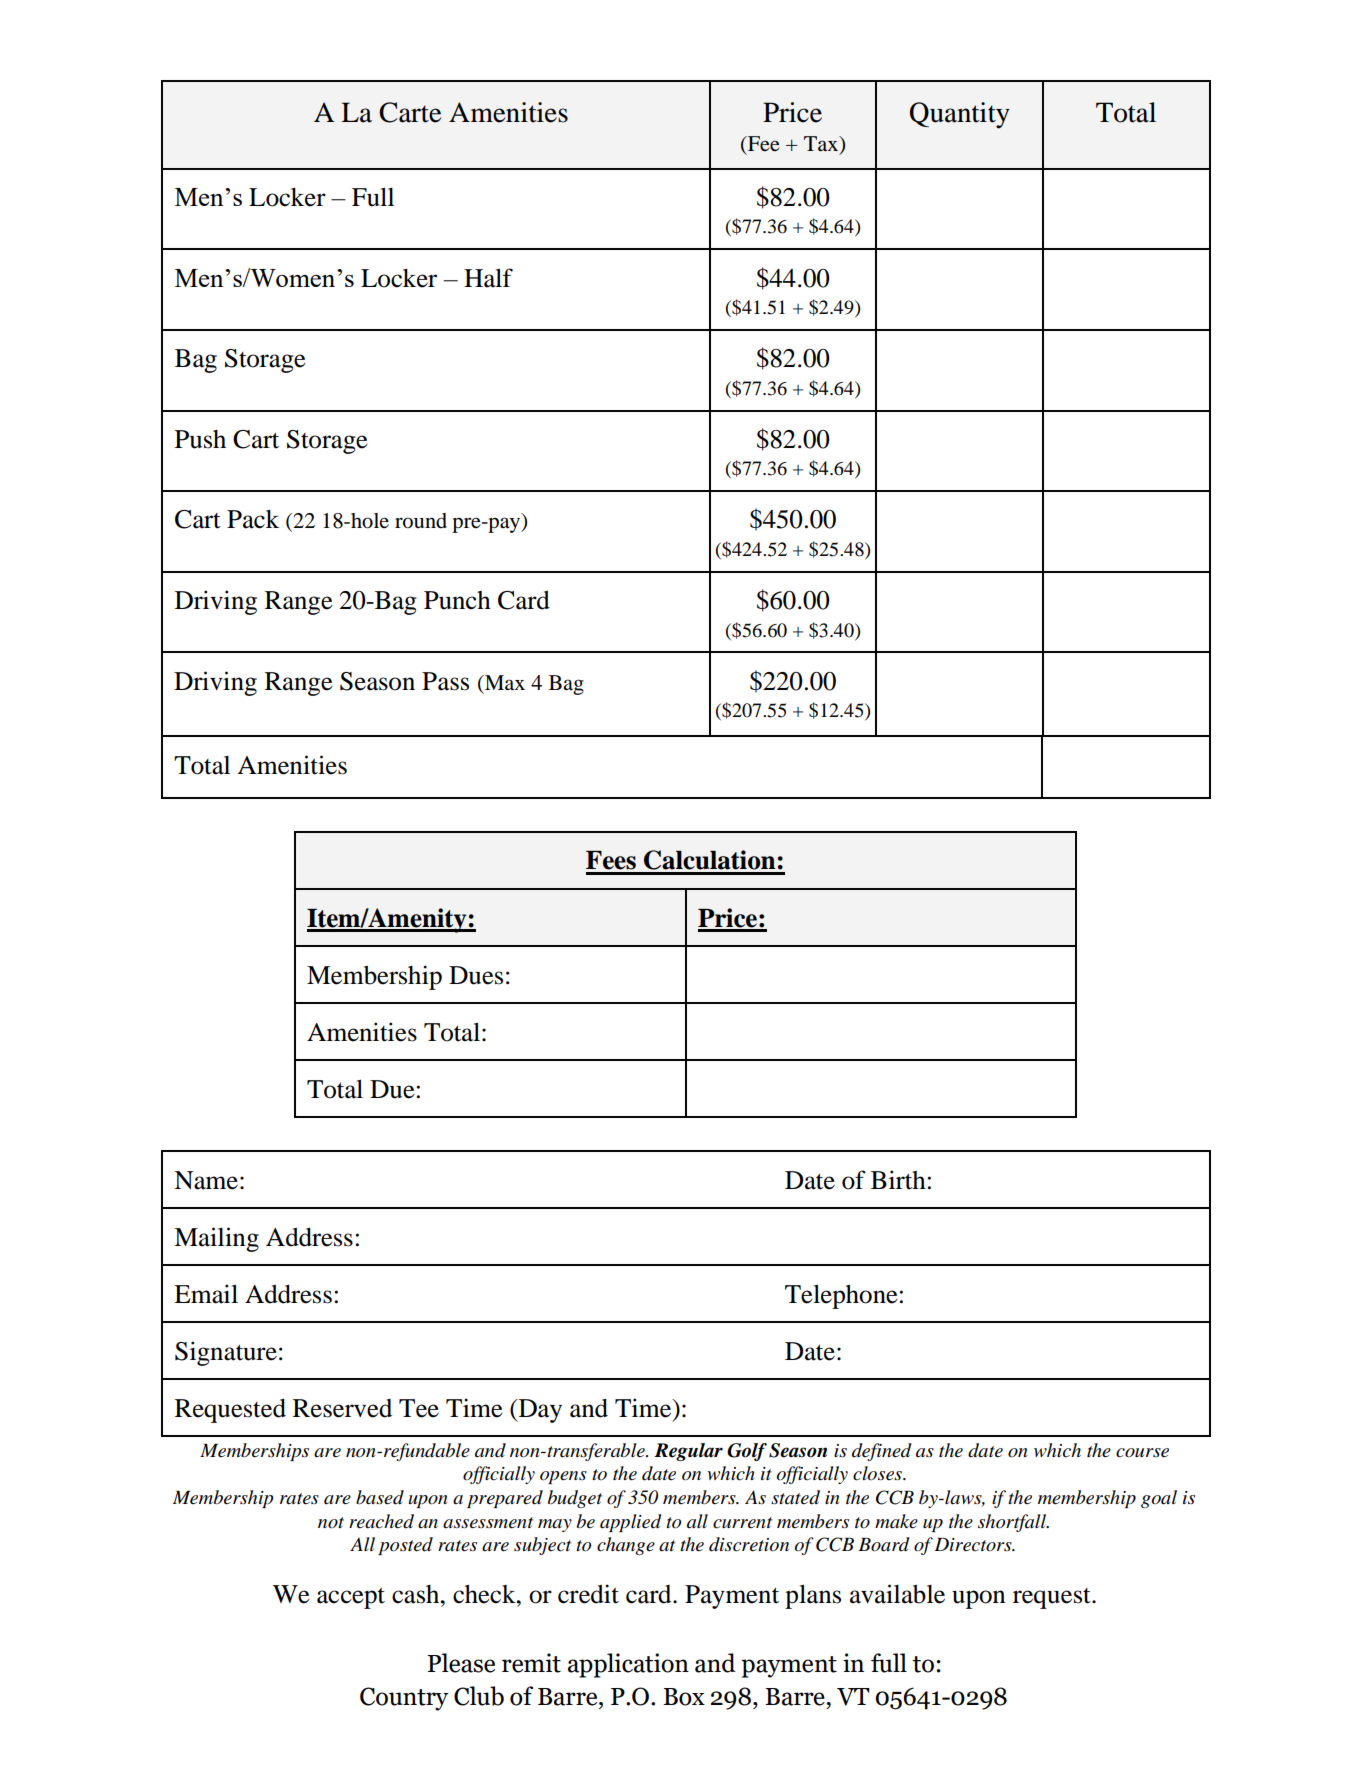 This screenshot has height=1773, width=1370. What do you see at coordinates (842, 1296) in the screenshot?
I see `Telephone` at bounding box center [842, 1296].
